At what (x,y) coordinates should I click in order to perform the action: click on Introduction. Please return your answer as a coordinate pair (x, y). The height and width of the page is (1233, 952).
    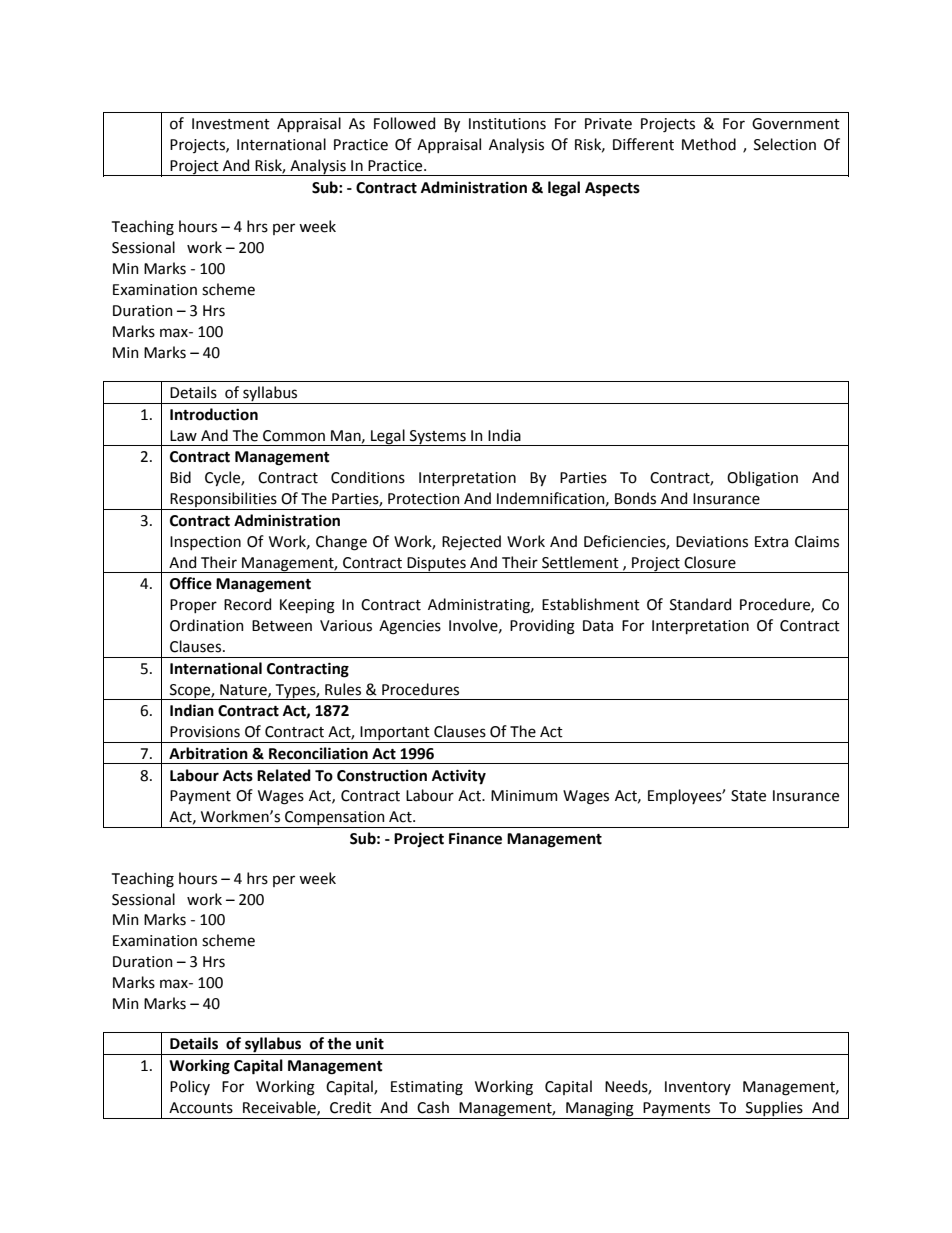
    Looking at the image, I should click on (214, 414).
